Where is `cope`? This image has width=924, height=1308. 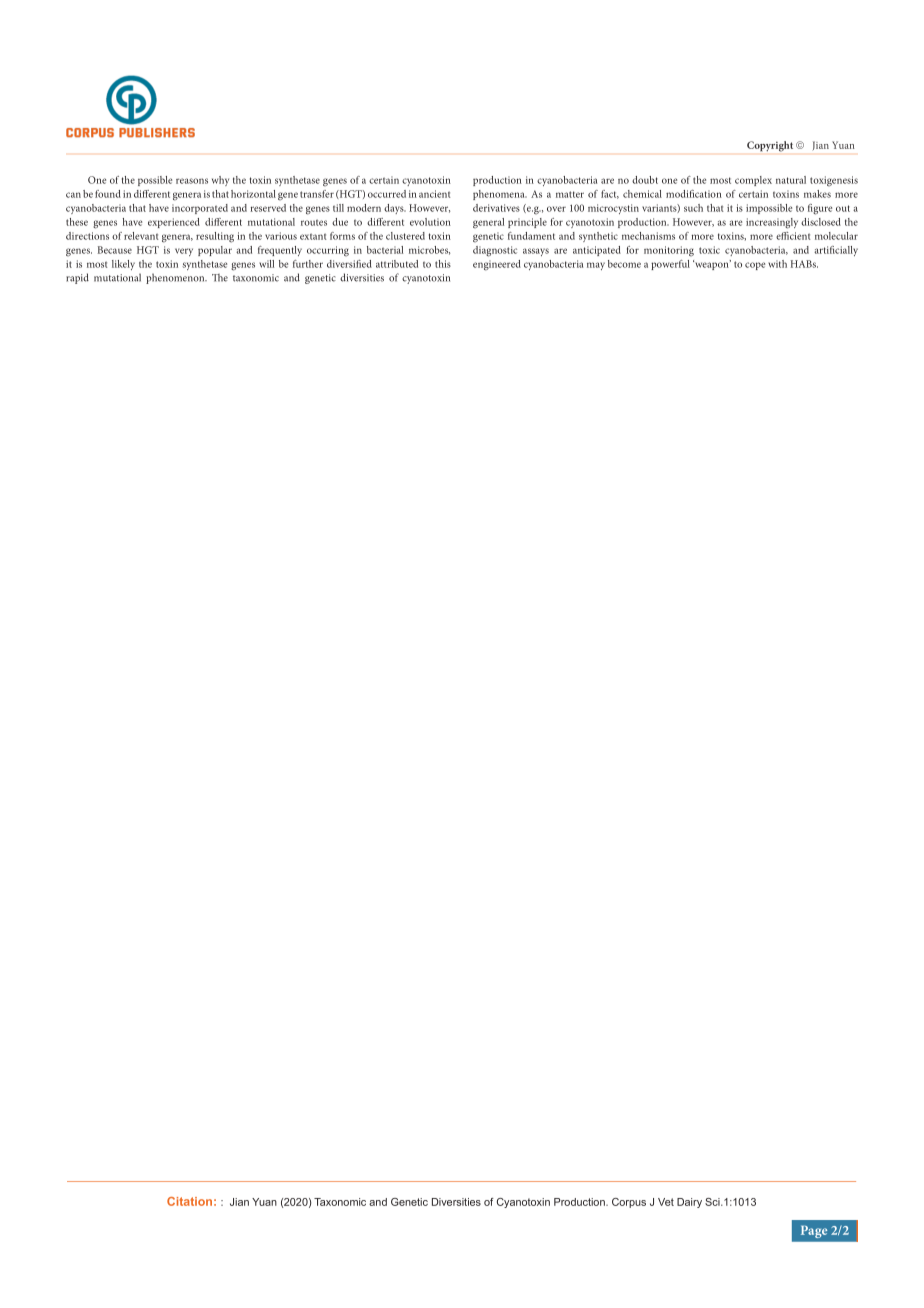 cope is located at coordinates (755, 266).
